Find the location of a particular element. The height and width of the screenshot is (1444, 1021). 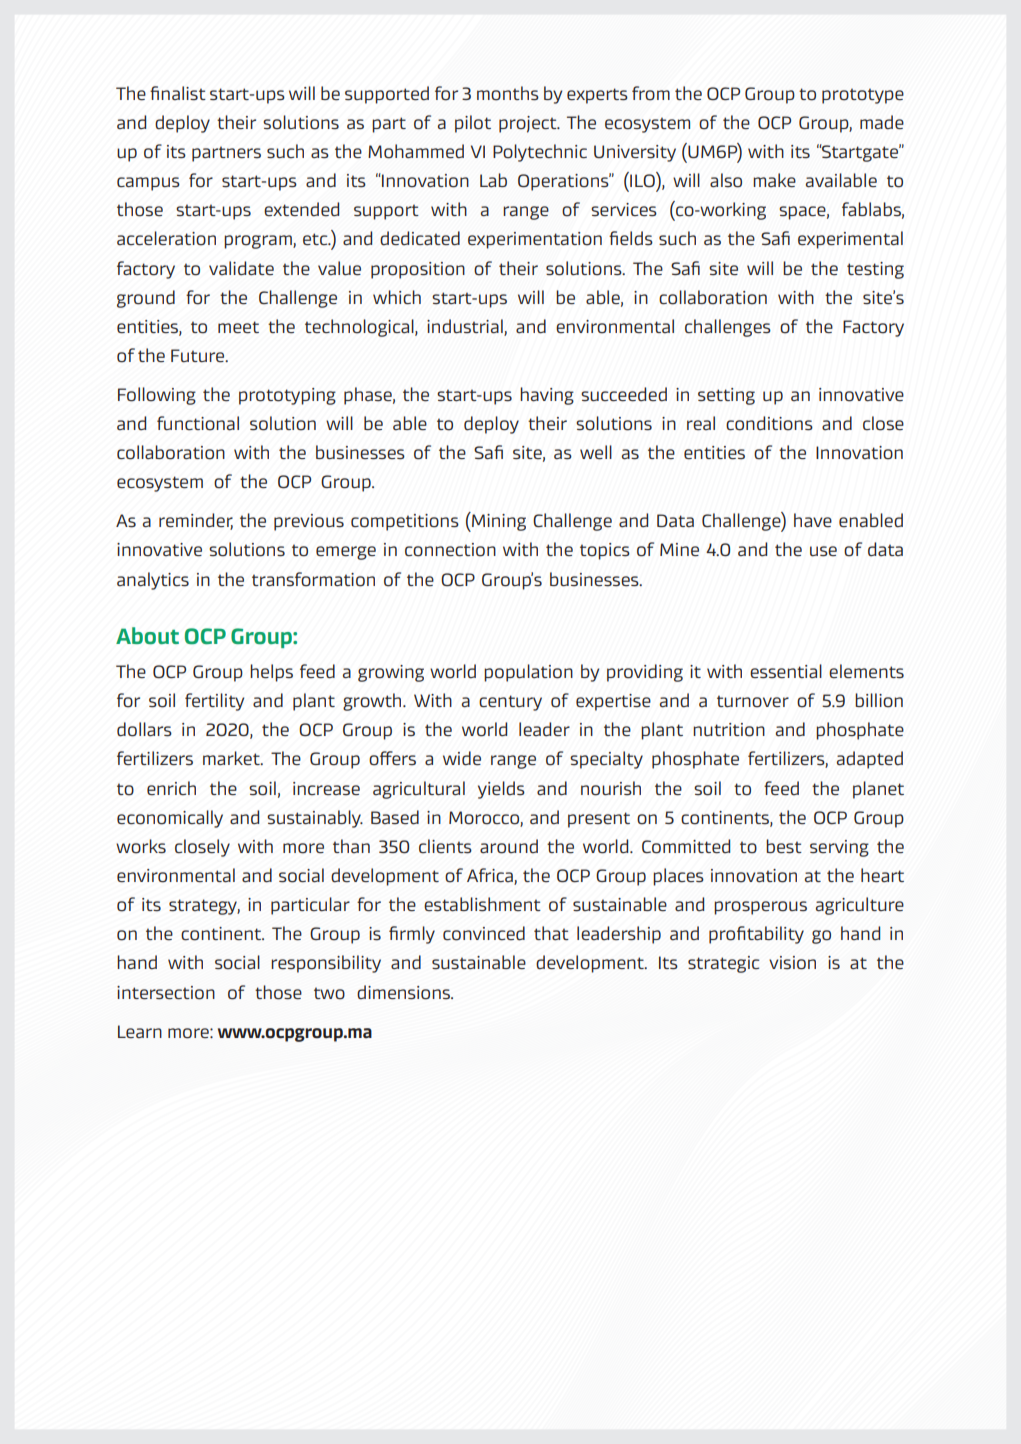

prototype is located at coordinates (863, 96).
